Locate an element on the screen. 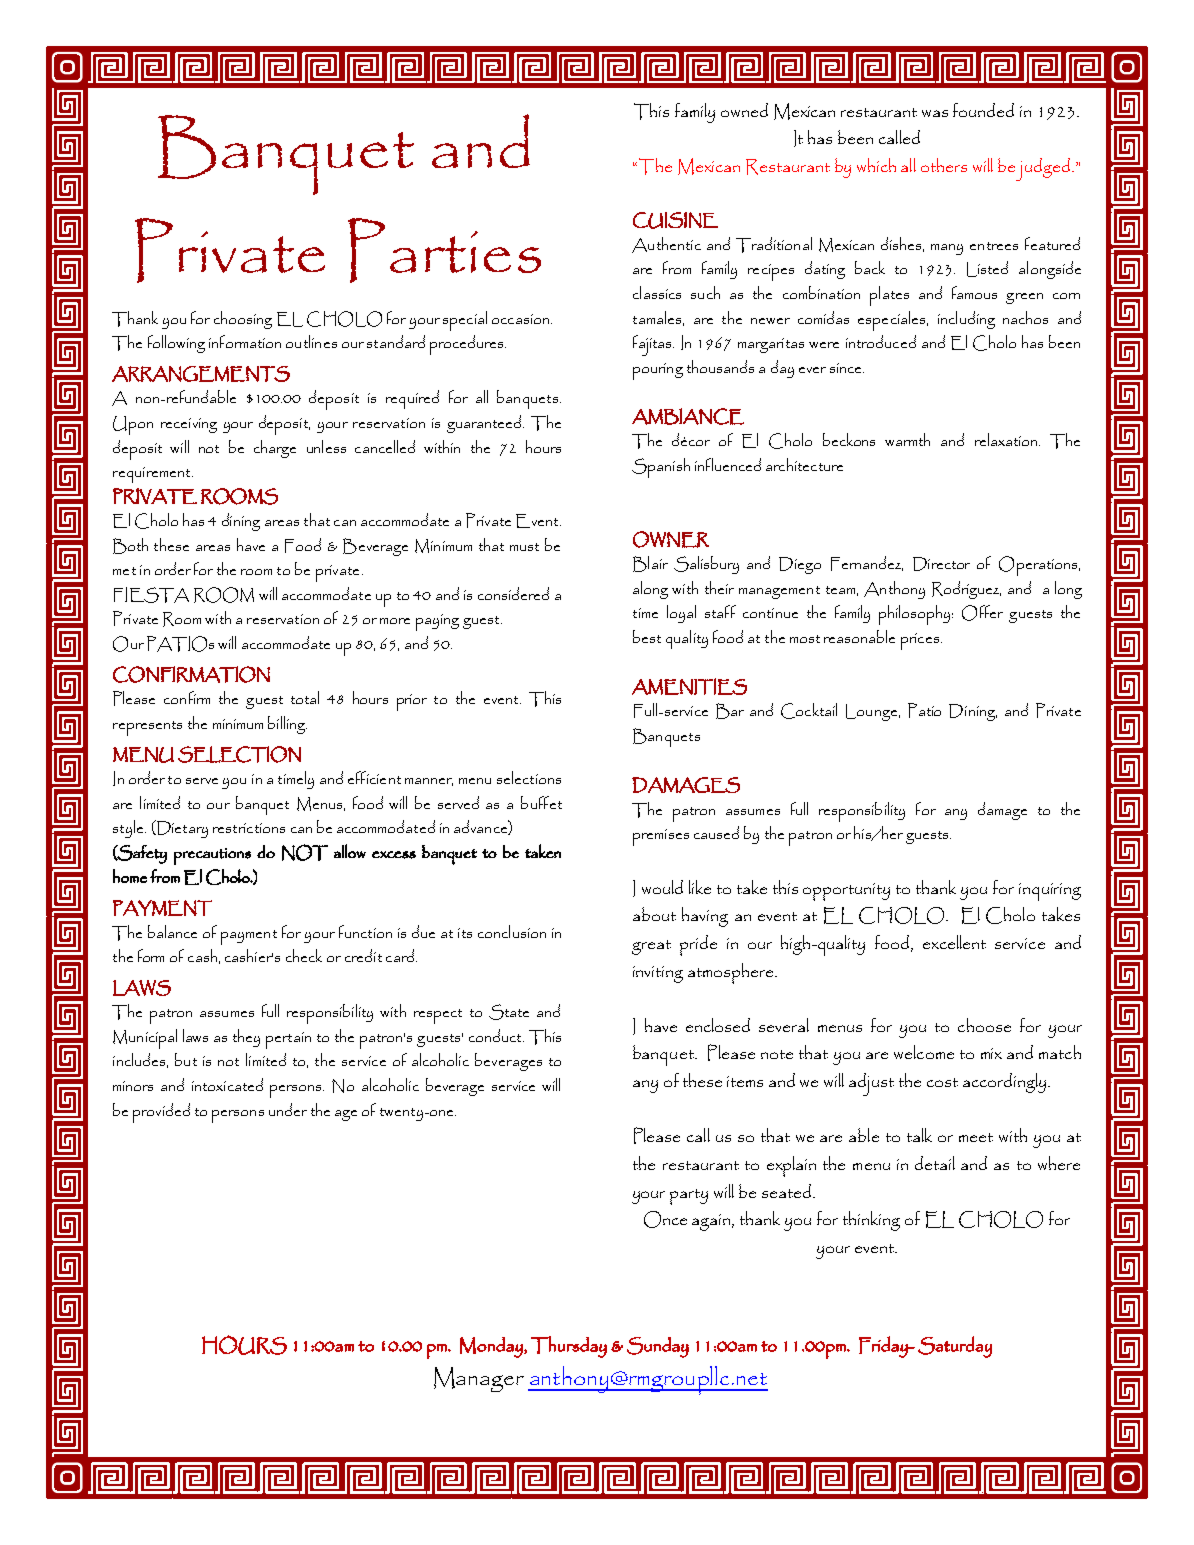 The image size is (1194, 1545). Director is located at coordinates (941, 564).
